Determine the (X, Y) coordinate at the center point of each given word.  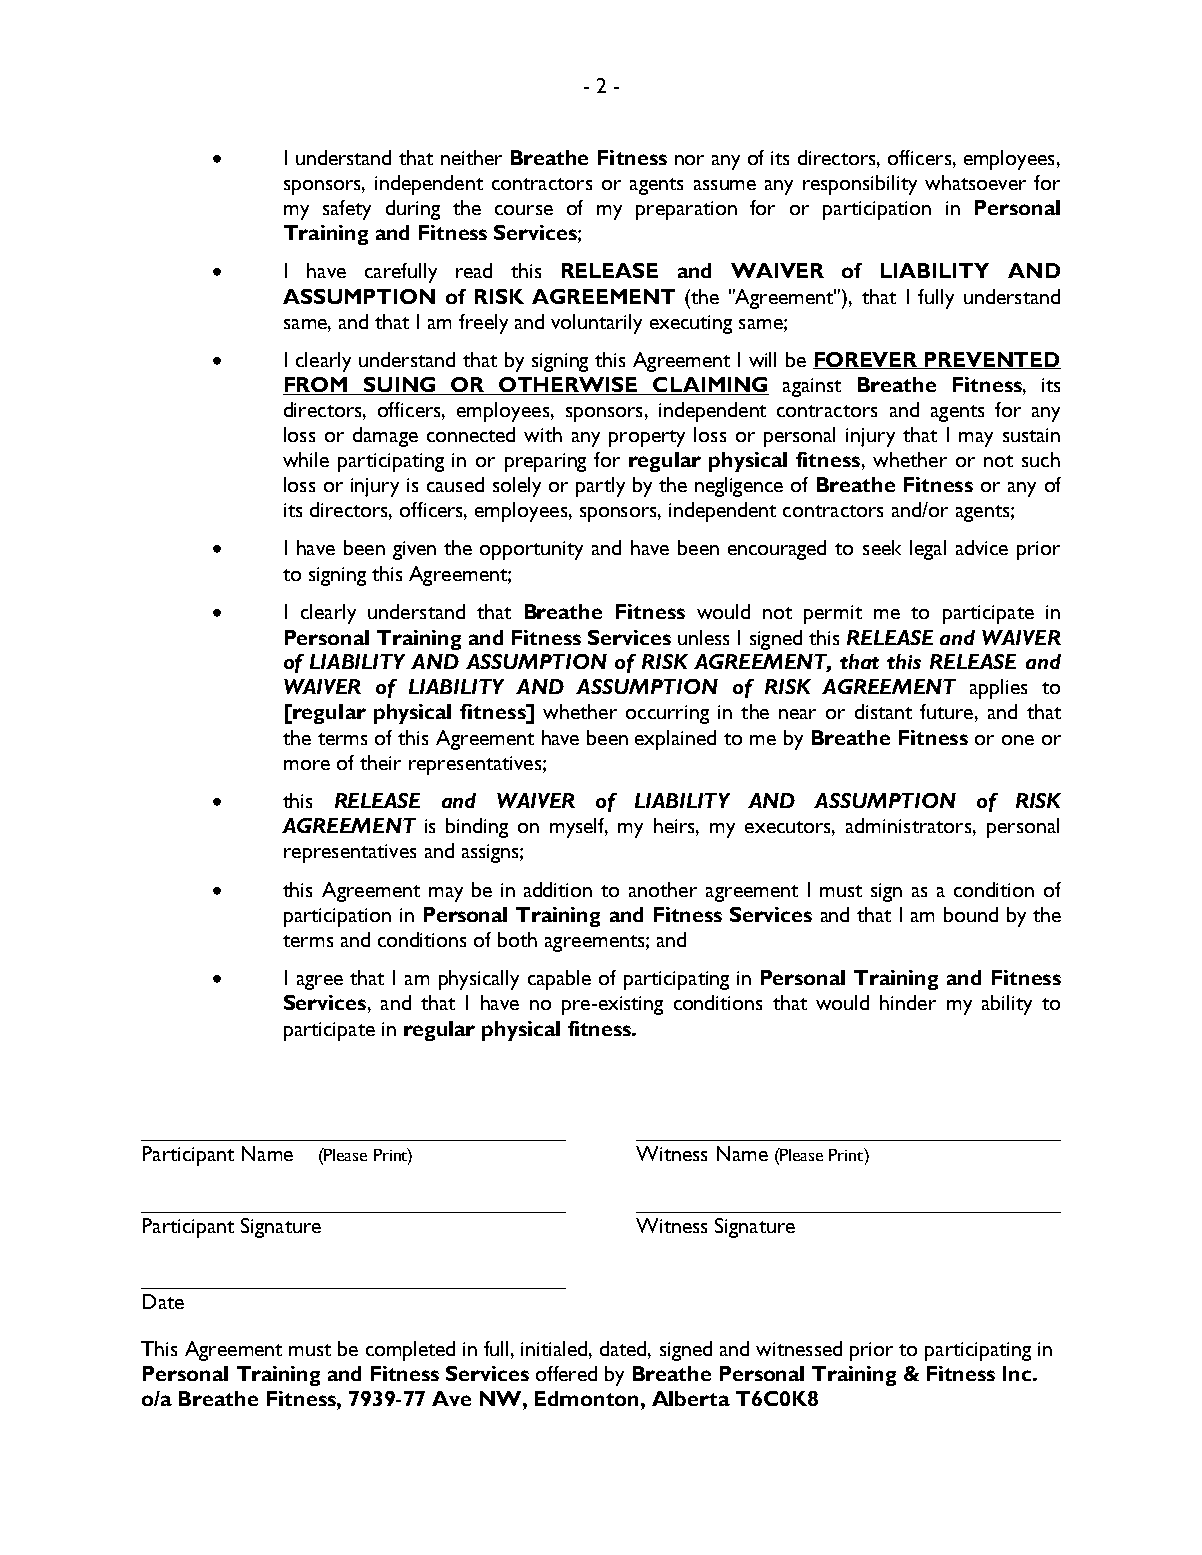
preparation (686, 210)
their (380, 762)
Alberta (691, 1398)
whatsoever (975, 182)
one (1018, 740)
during (413, 210)
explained (675, 740)
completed (410, 1351)
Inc (1018, 1373)
